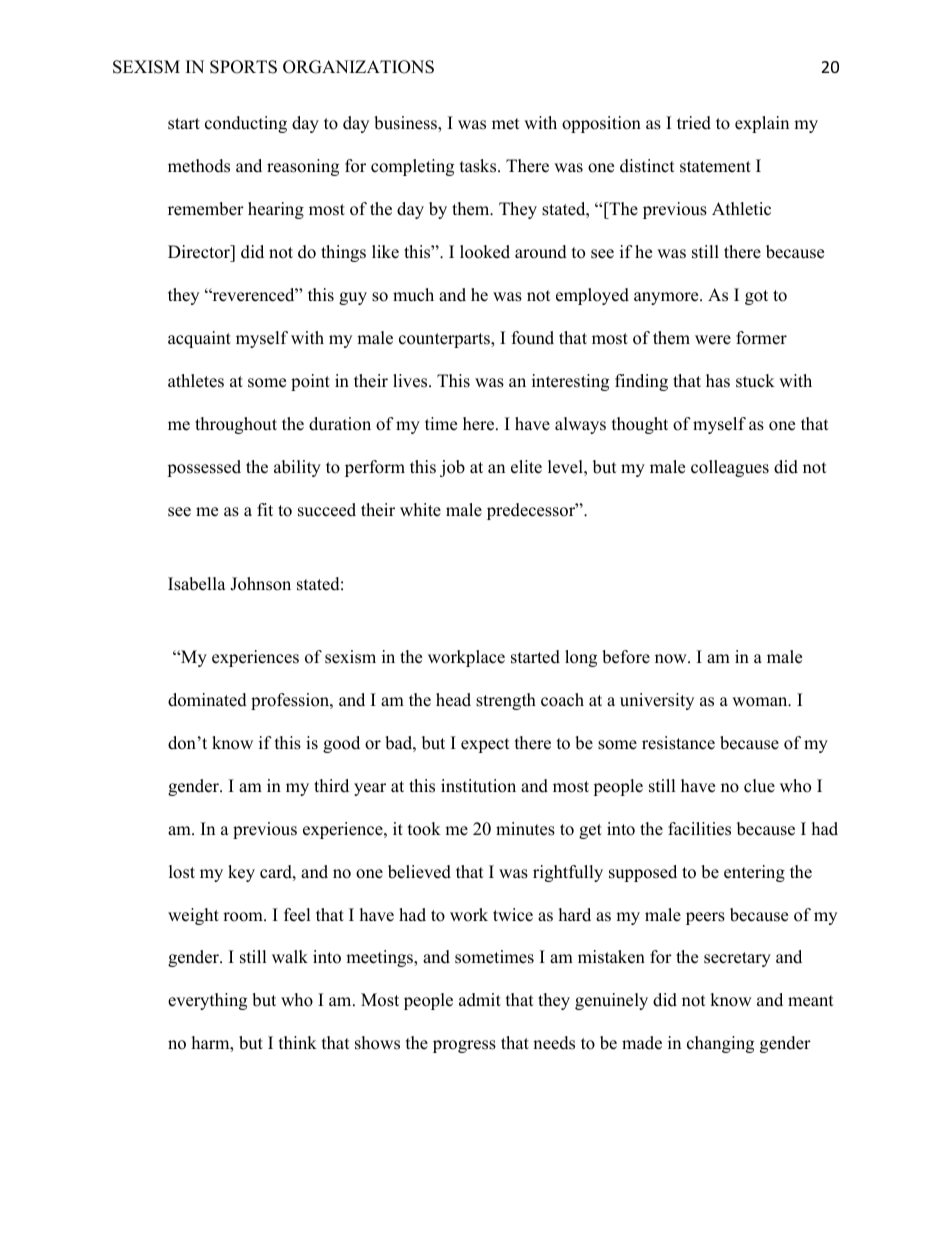  I want to click on think, so click(298, 1042).
